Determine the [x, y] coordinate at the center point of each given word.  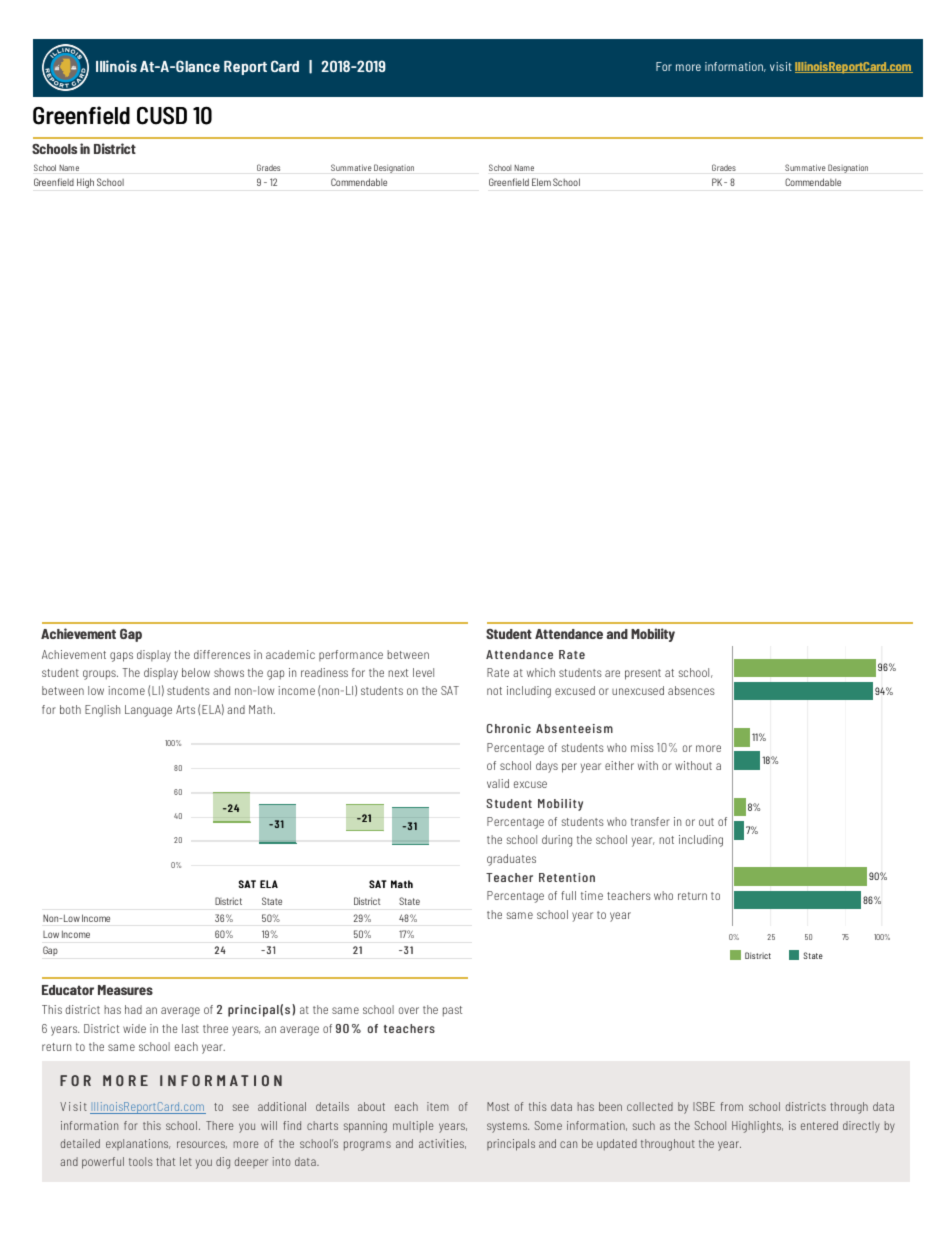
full [568, 895]
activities [442, 1144]
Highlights [757, 1127]
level [423, 672]
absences [691, 690]
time [592, 895]
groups [100, 675]
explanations [138, 1144]
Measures [125, 990]
